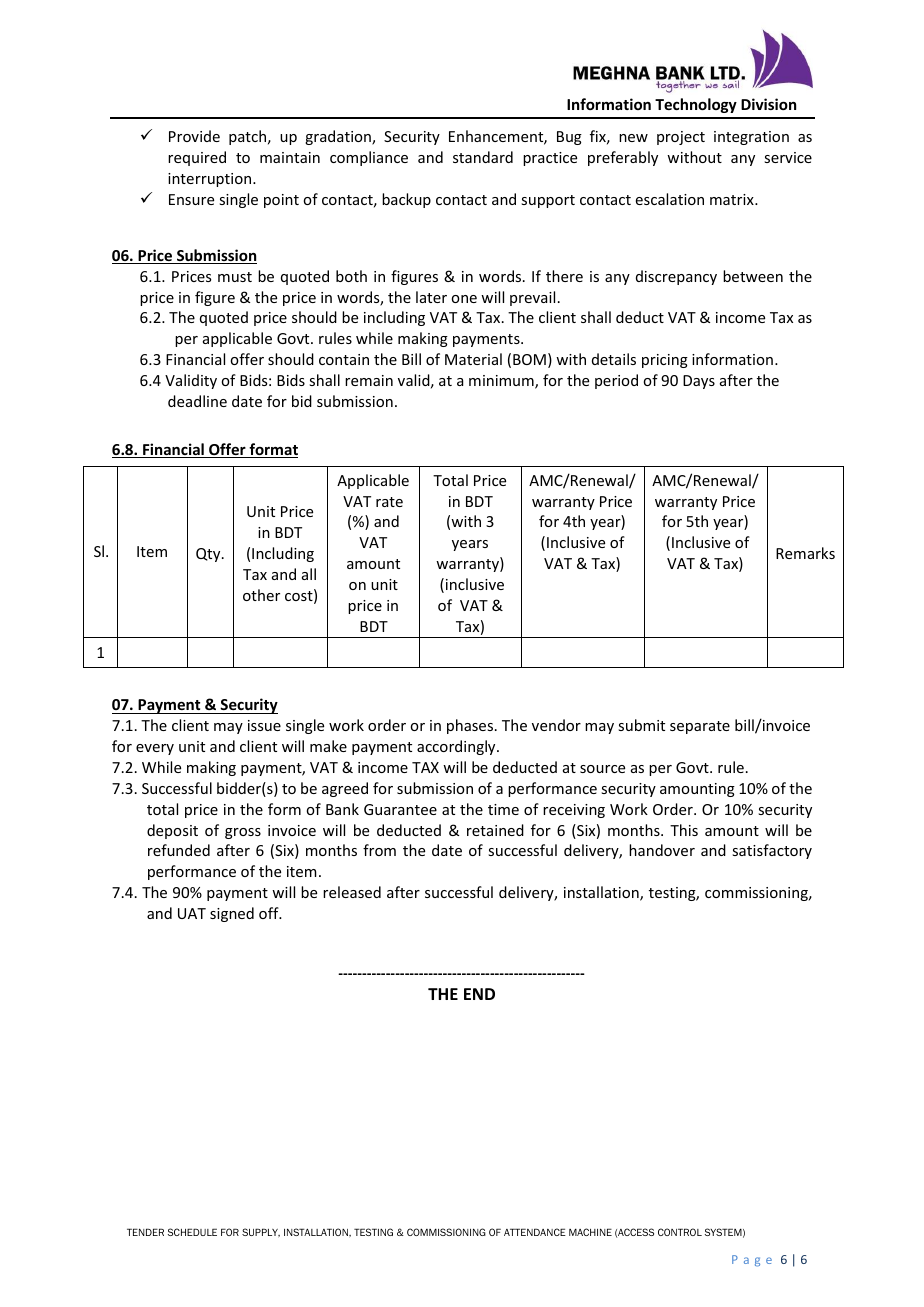  What do you see at coordinates (243, 833) in the image?
I see `gross` at bounding box center [243, 833].
